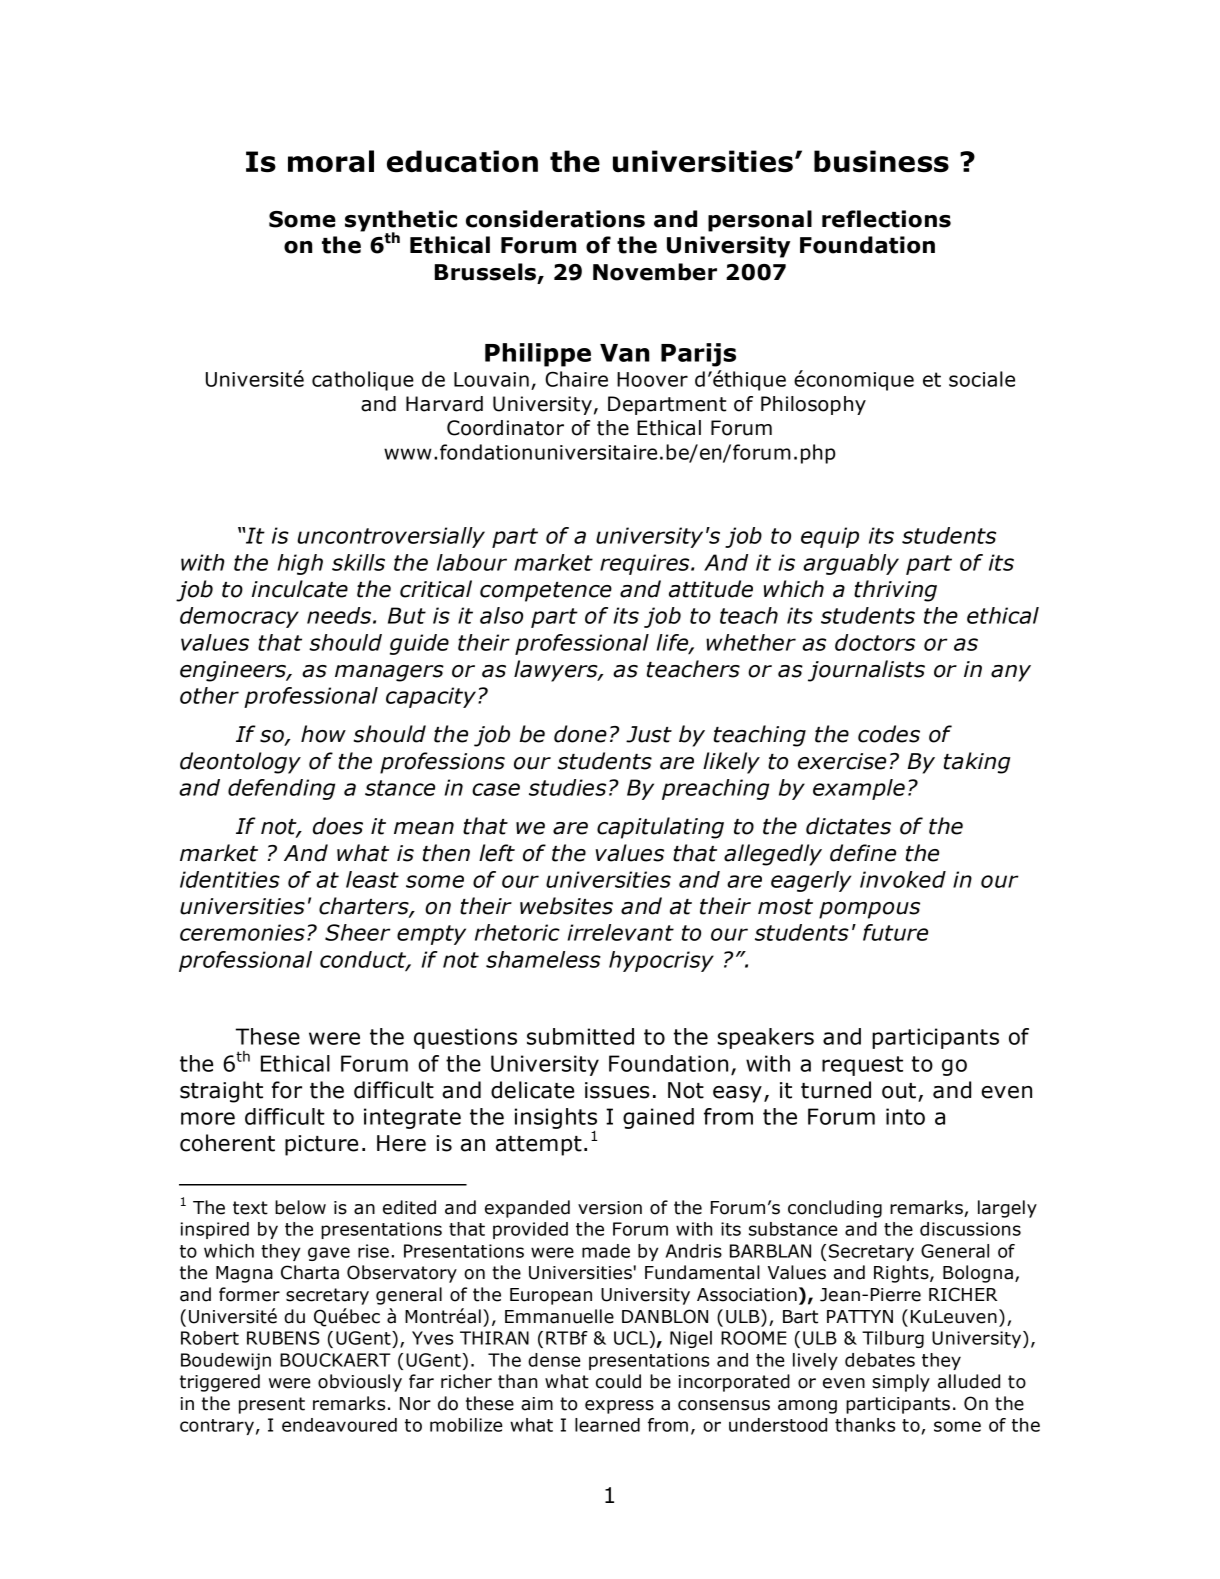 The height and width of the screenshot is (1579, 1220). What do you see at coordinates (859, 789) in the screenshot?
I see `example` at bounding box center [859, 789].
